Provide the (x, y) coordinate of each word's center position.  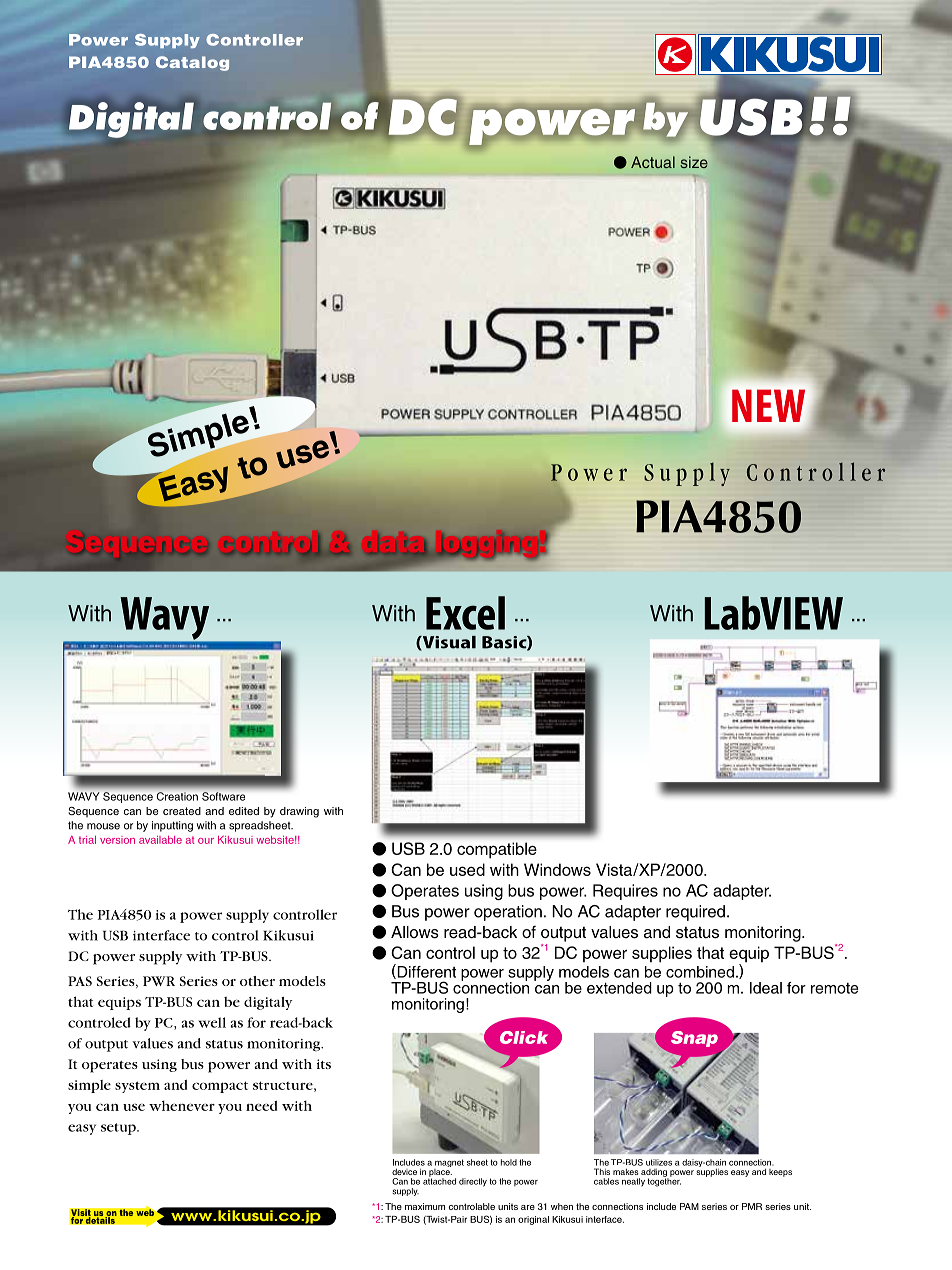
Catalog (192, 63)
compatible (497, 850)
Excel (465, 613)
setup (119, 1129)
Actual (653, 162)
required (695, 913)
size (694, 162)
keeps (780, 1173)
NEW (768, 405)
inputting (172, 826)
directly (473, 1182)
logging (488, 545)
